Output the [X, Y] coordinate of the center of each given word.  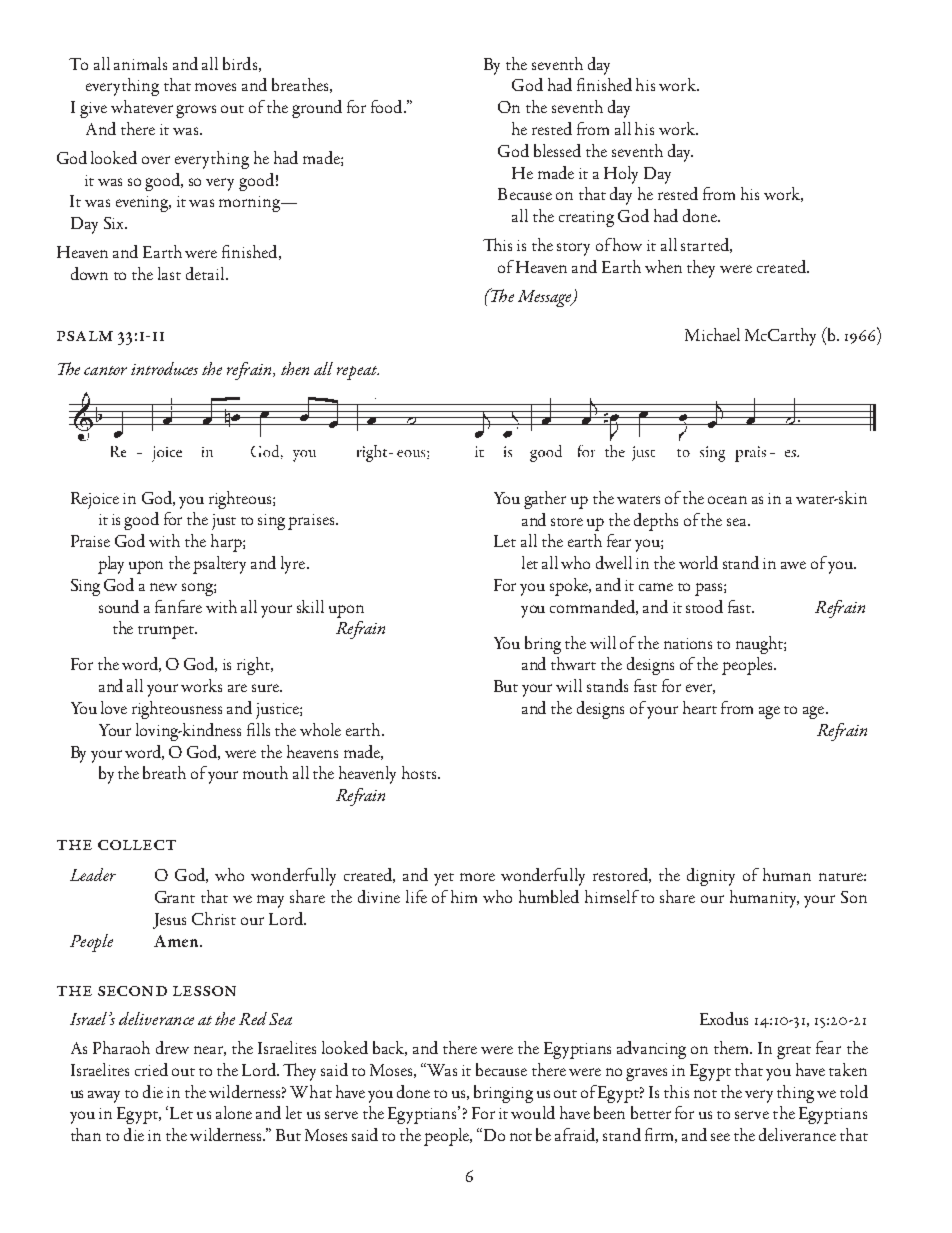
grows [196, 111]
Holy [621, 175]
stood [704, 606]
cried [151, 1069]
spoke [570, 587]
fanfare [178, 606]
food [388, 106]
